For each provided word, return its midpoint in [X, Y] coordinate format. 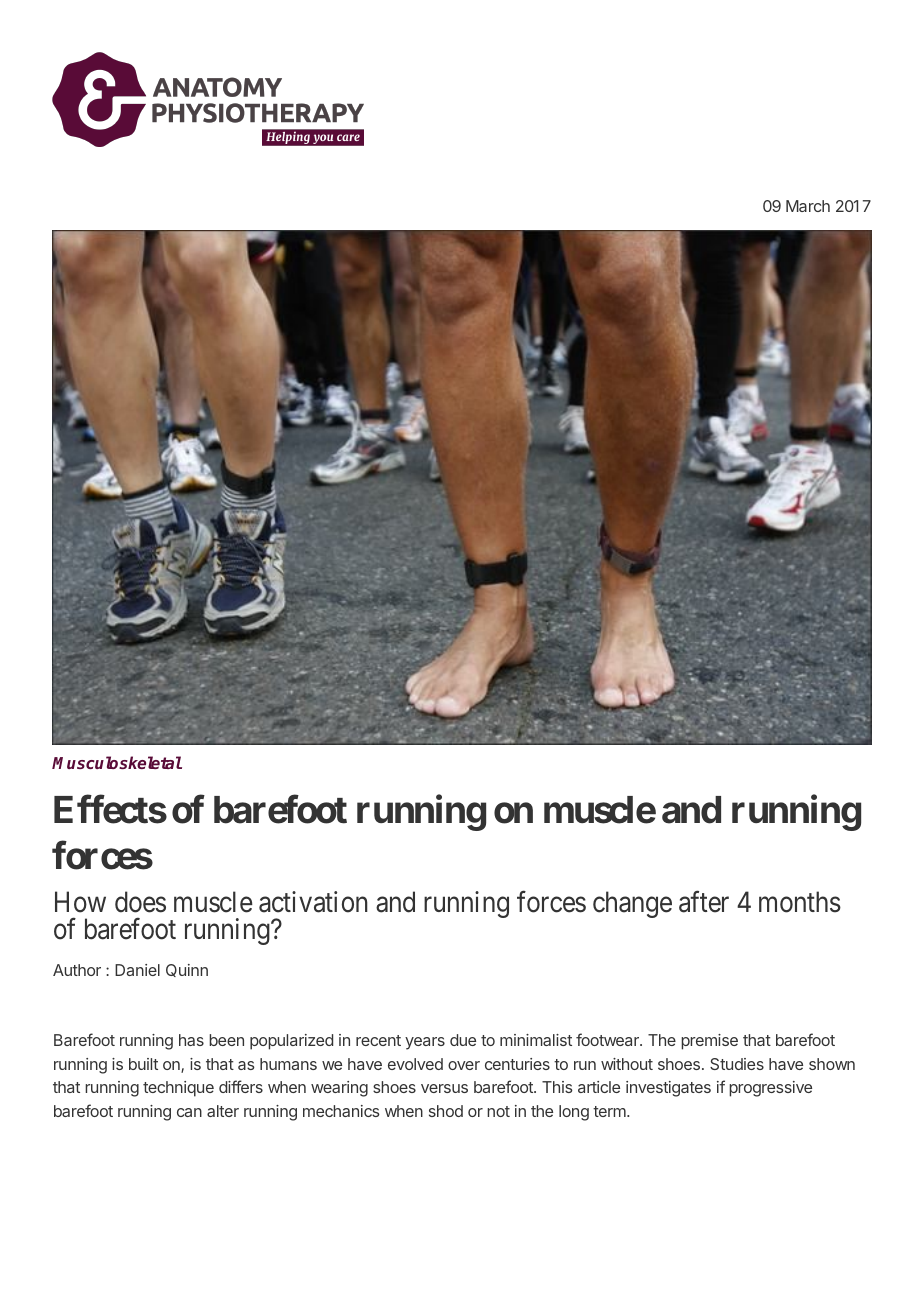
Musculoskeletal [117, 762]
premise [709, 1042]
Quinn [187, 970]
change [632, 904]
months [800, 902]
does [140, 902]
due [463, 1040]
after [704, 902]
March [808, 206]
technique [178, 1089]
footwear [608, 1039]
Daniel [137, 970]
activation [313, 902]
